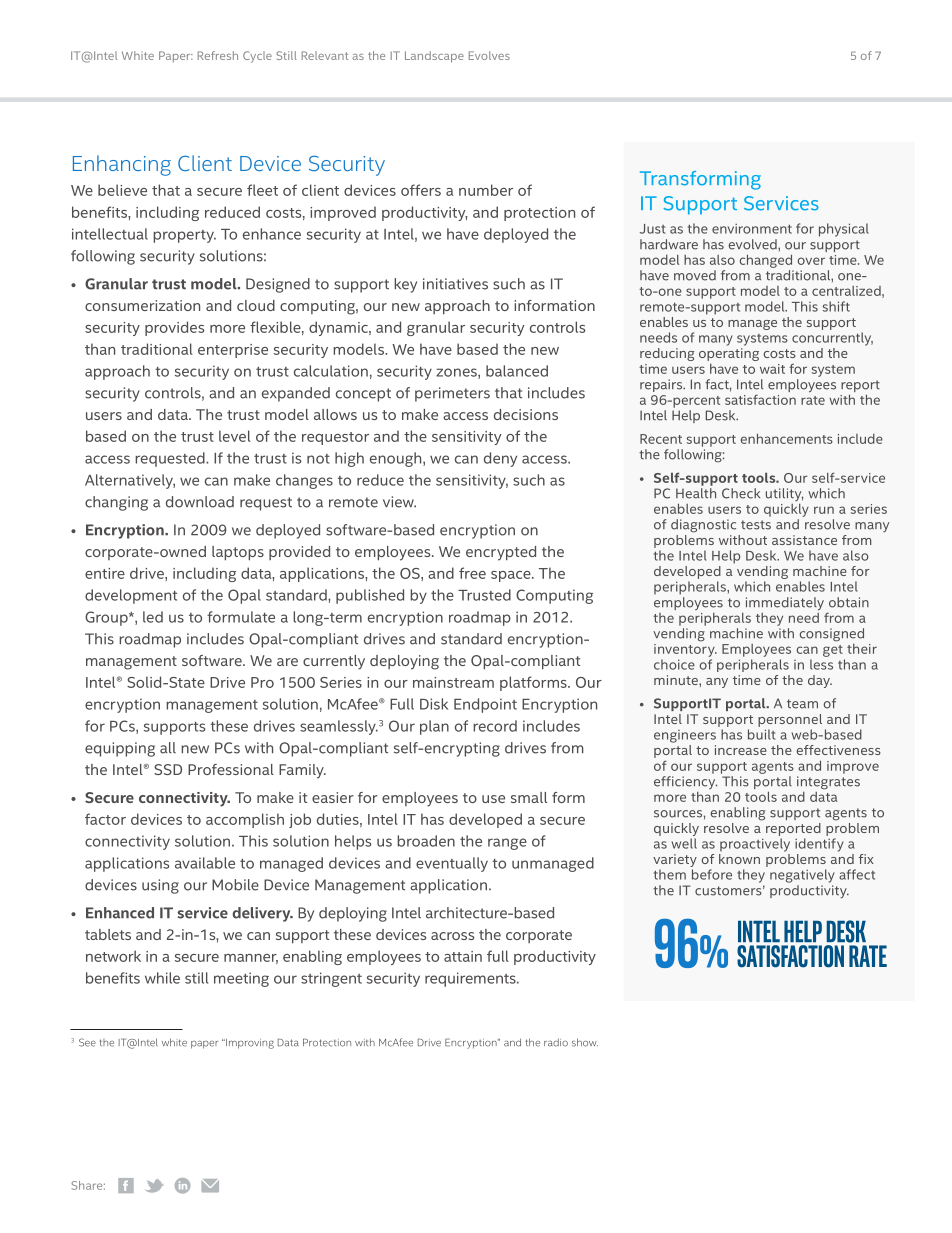  What do you see at coordinates (501, 553) in the document?
I see `encrypted` at bounding box center [501, 553].
